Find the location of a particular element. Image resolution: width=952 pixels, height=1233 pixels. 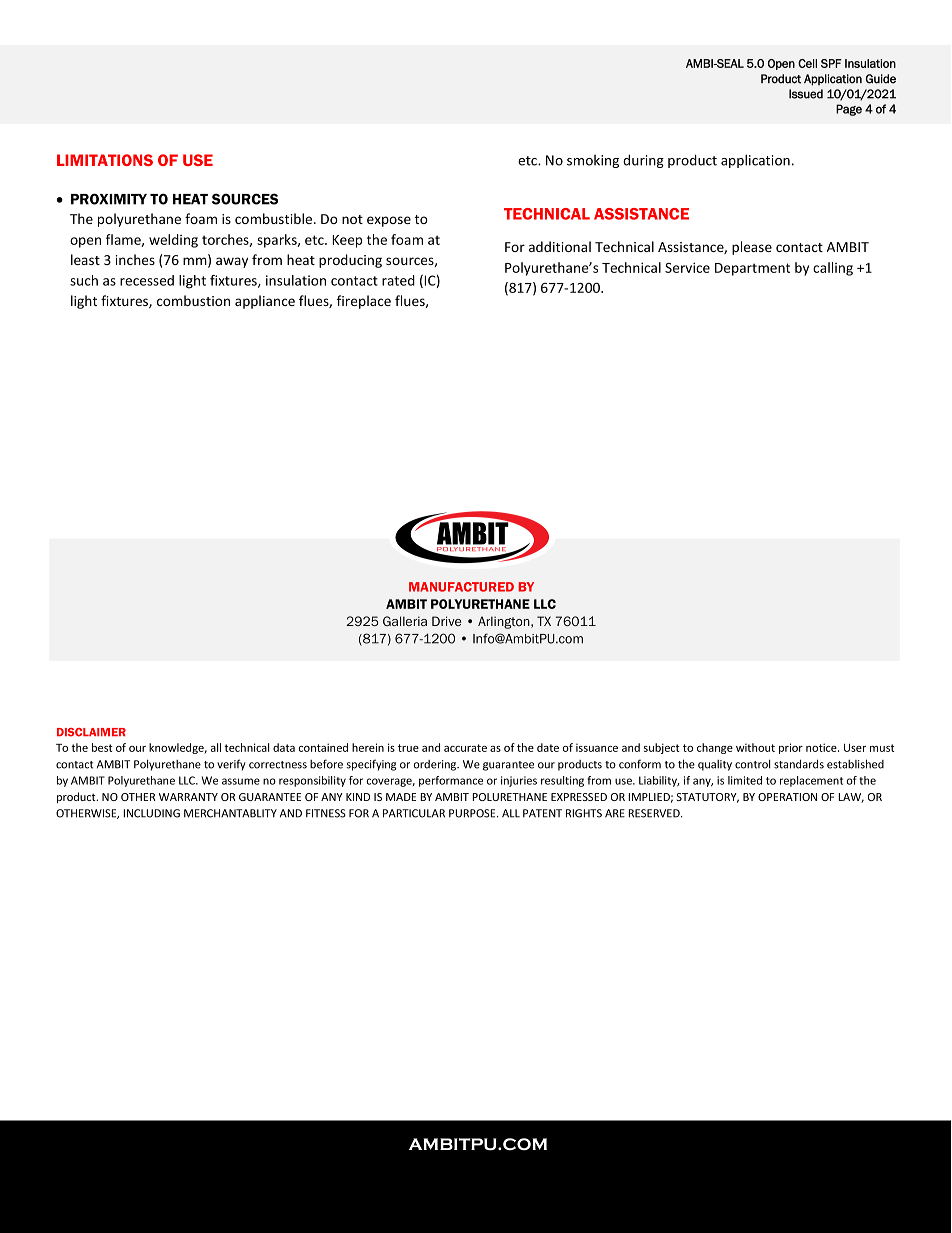

Issued is located at coordinates (806, 94).
